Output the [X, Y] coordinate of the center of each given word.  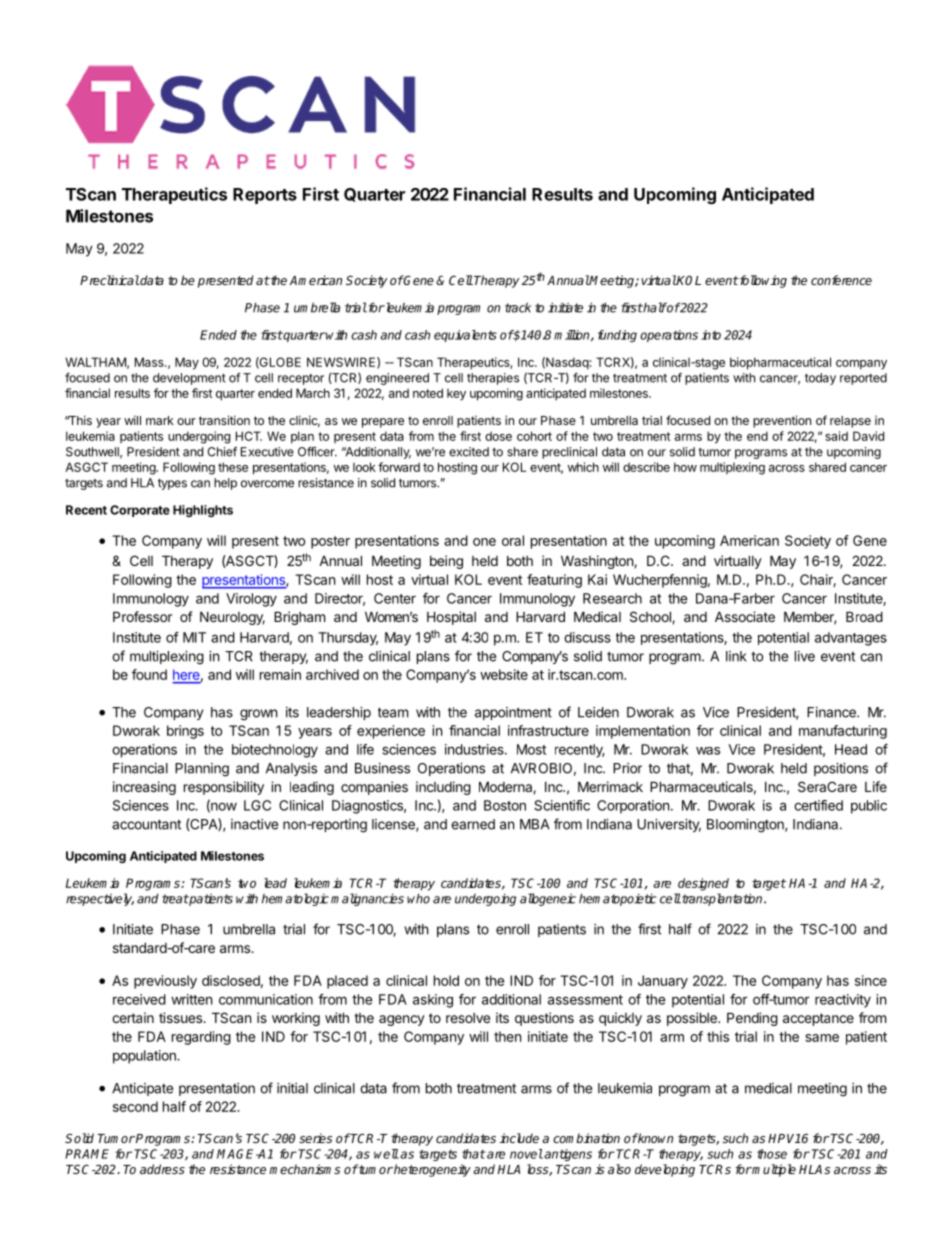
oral [513, 540]
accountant [146, 824]
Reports [265, 196]
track [518, 308]
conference [841, 280]
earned [473, 824]
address [162, 1169]
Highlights [203, 511]
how [685, 467]
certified [818, 805]
